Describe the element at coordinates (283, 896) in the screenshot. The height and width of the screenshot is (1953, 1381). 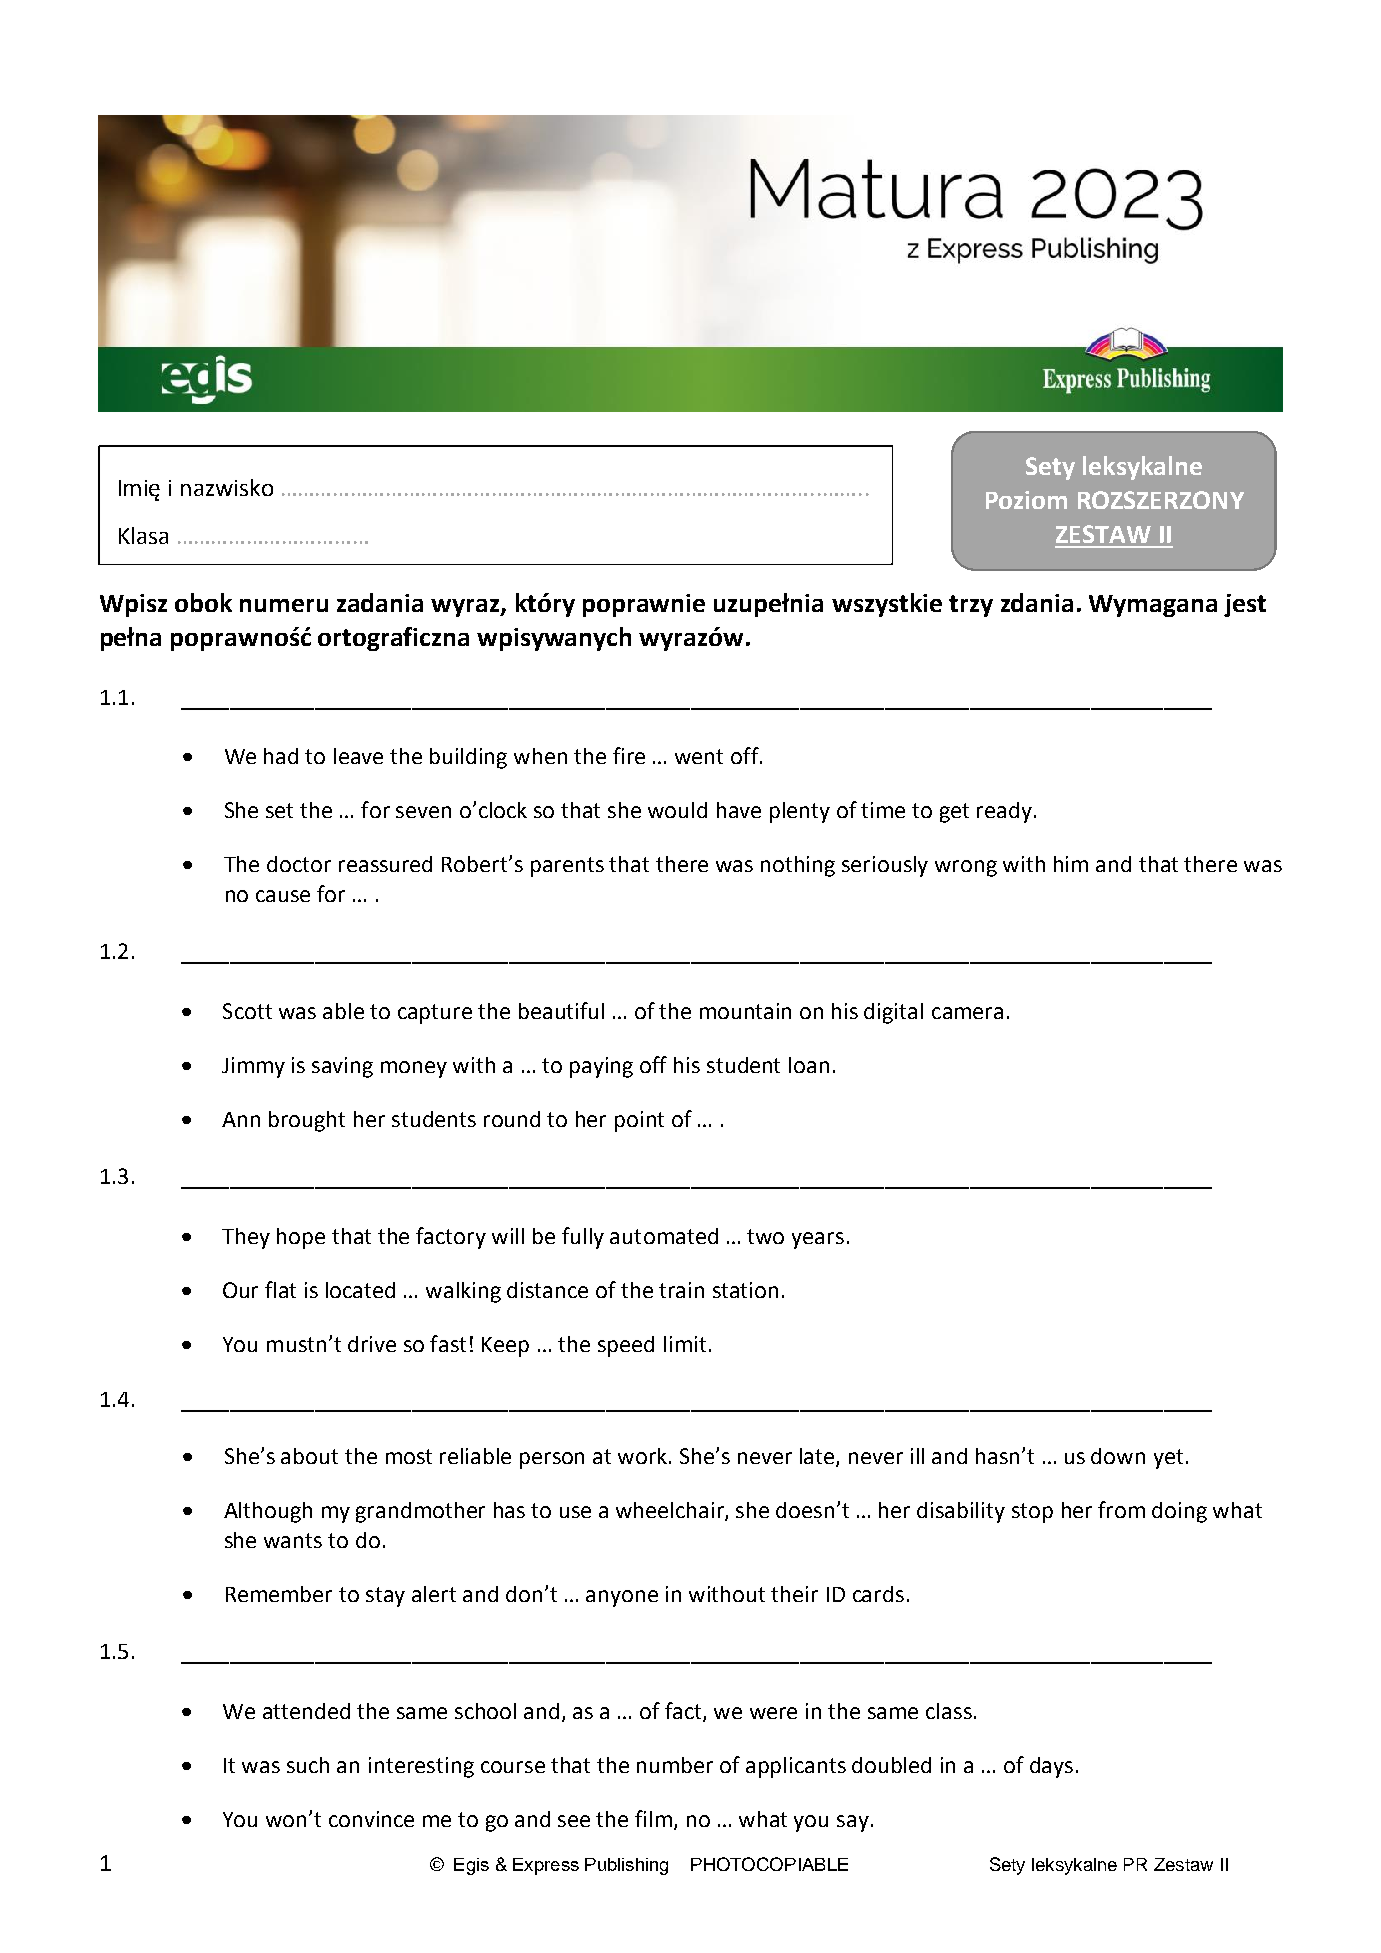
I see `cause` at that location.
